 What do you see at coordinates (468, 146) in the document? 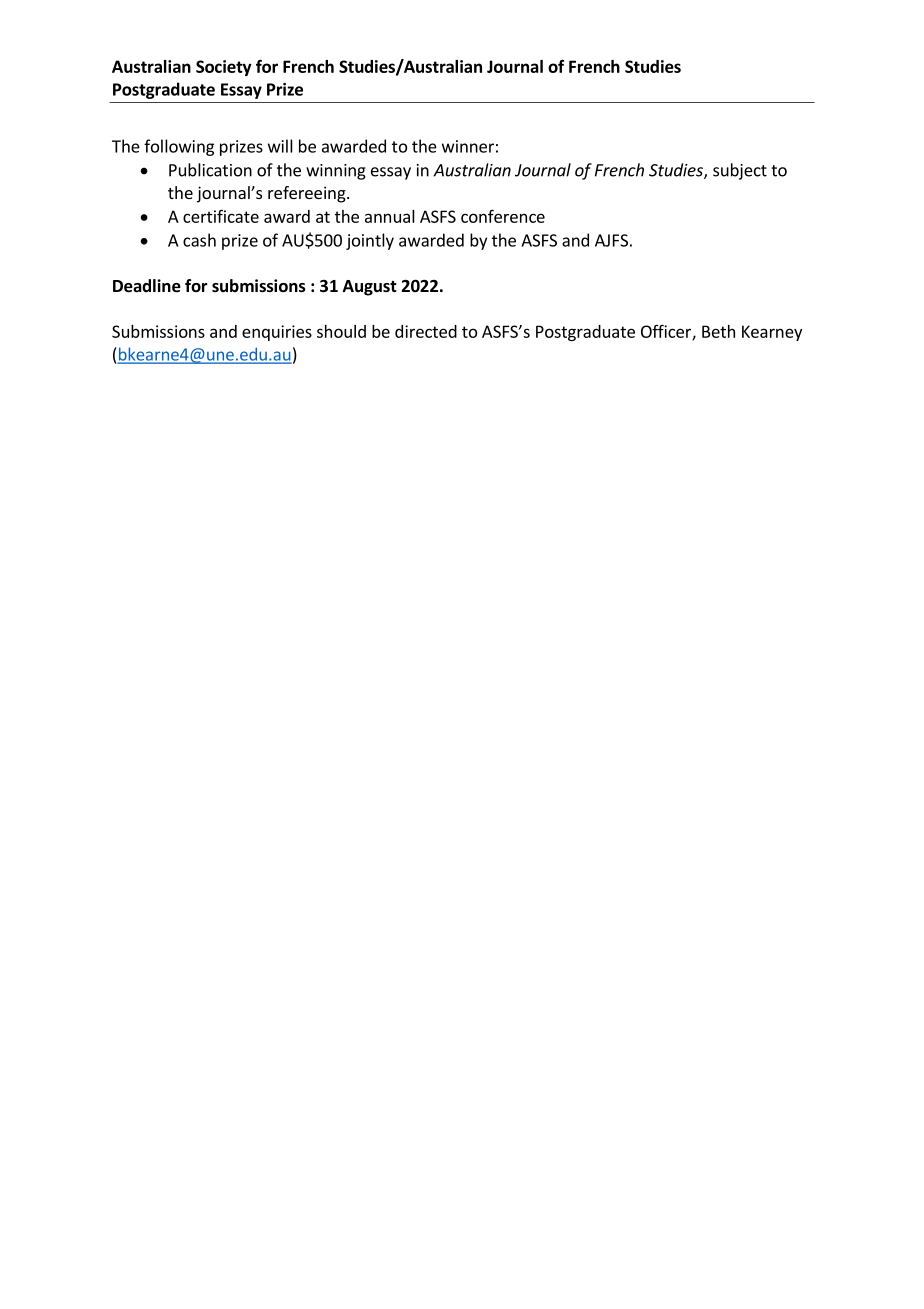
I see `winner` at bounding box center [468, 146].
